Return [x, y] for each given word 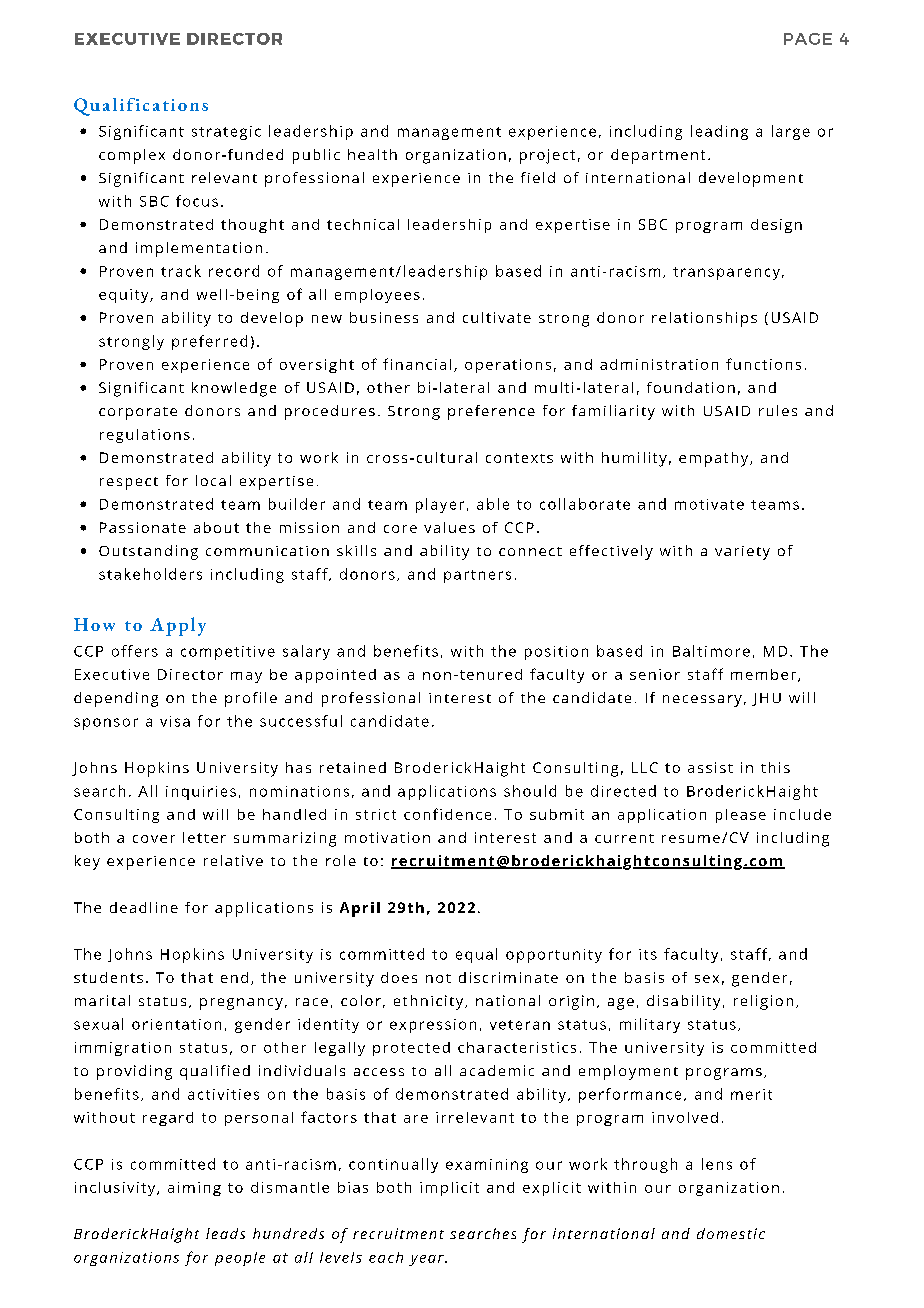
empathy [715, 459]
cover [154, 839]
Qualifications [141, 107]
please [741, 816]
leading [719, 132]
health [372, 154]
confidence [447, 814]
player [440, 505]
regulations [145, 436]
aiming [194, 1189]
